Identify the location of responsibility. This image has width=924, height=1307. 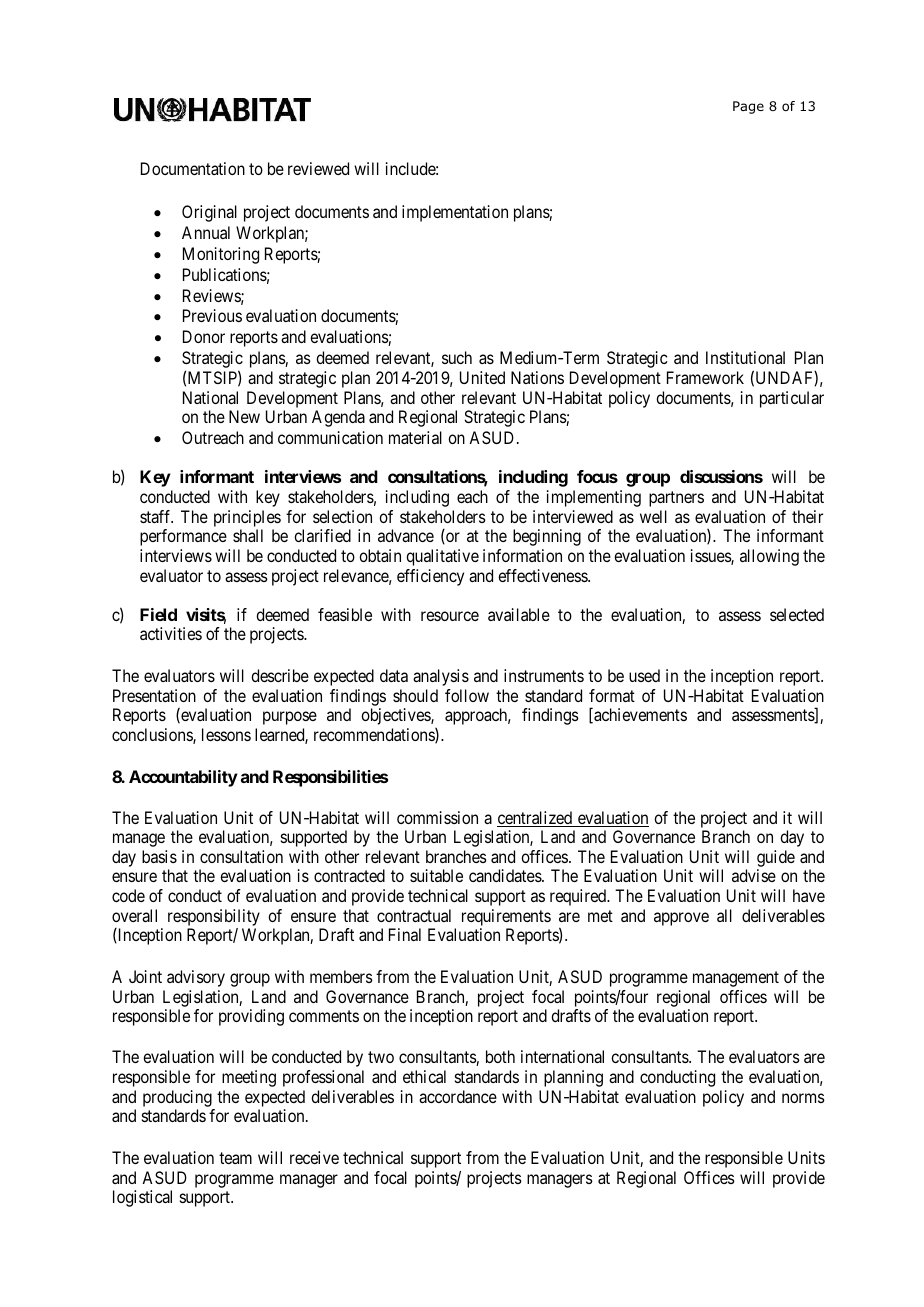
(214, 919).
